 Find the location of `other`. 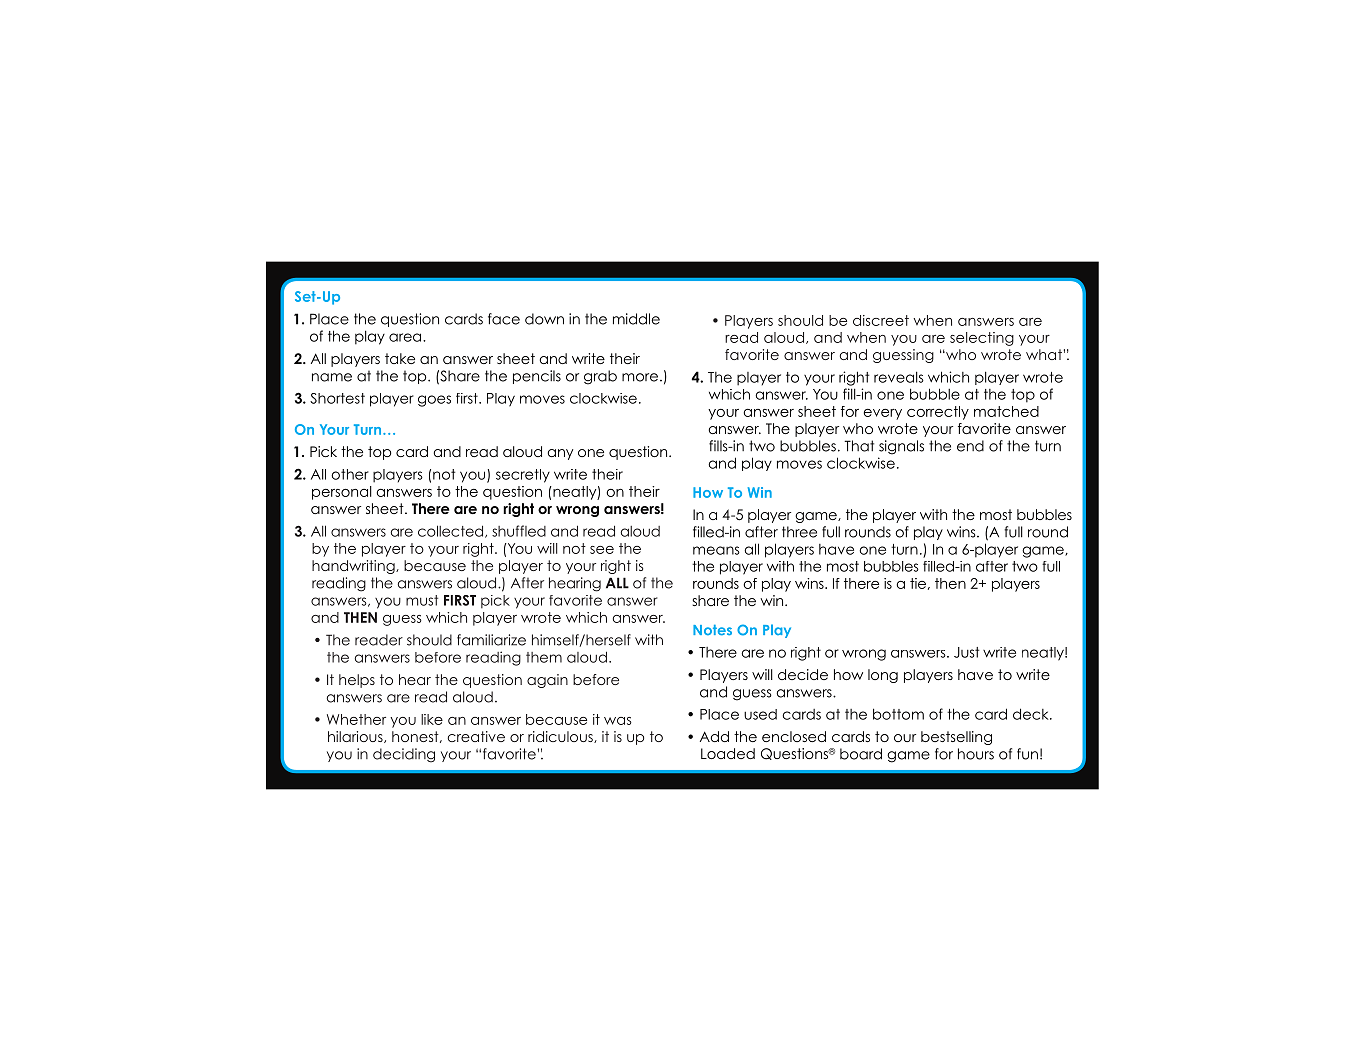

other is located at coordinates (350, 474).
